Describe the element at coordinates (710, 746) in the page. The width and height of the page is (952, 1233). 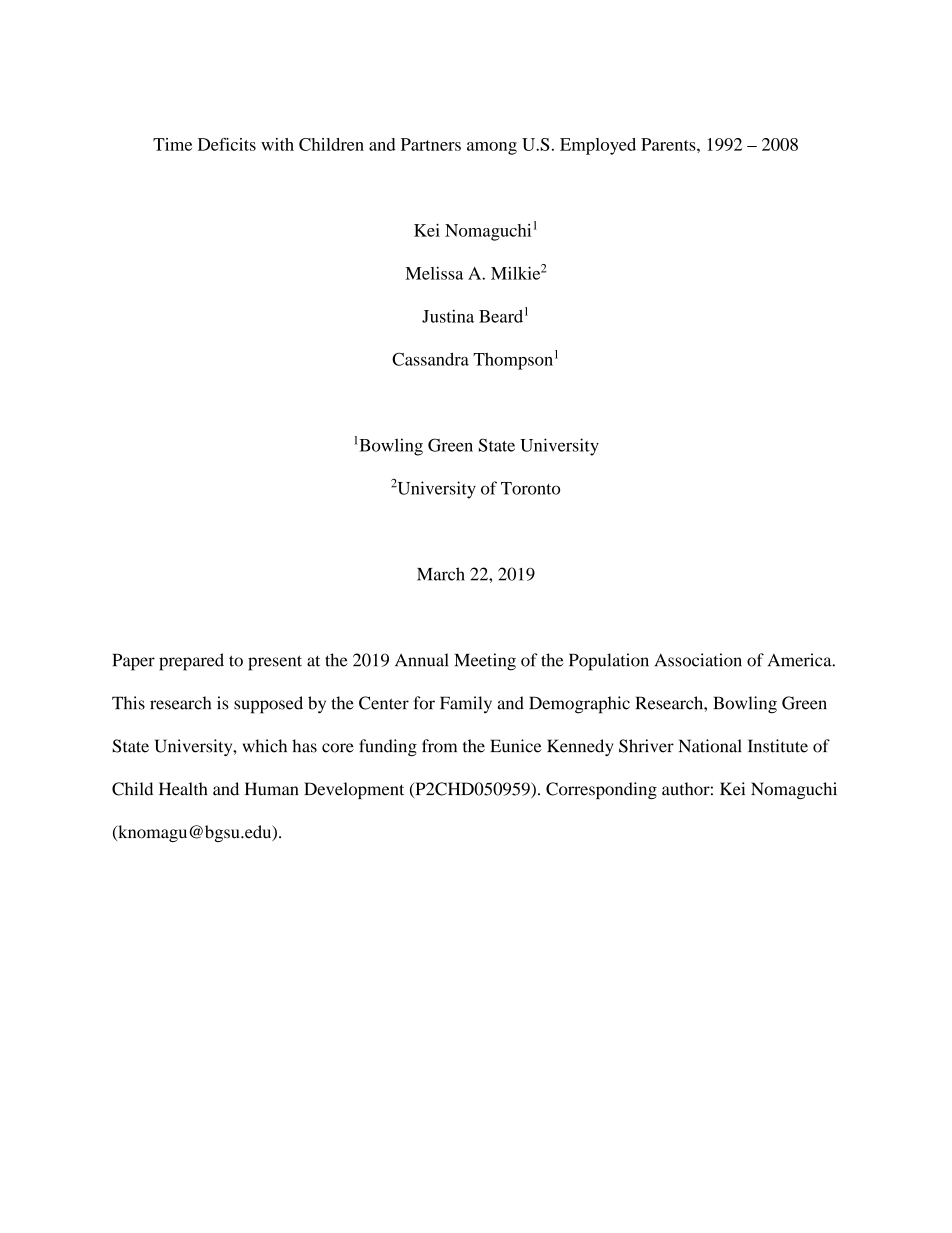
I see `National` at that location.
